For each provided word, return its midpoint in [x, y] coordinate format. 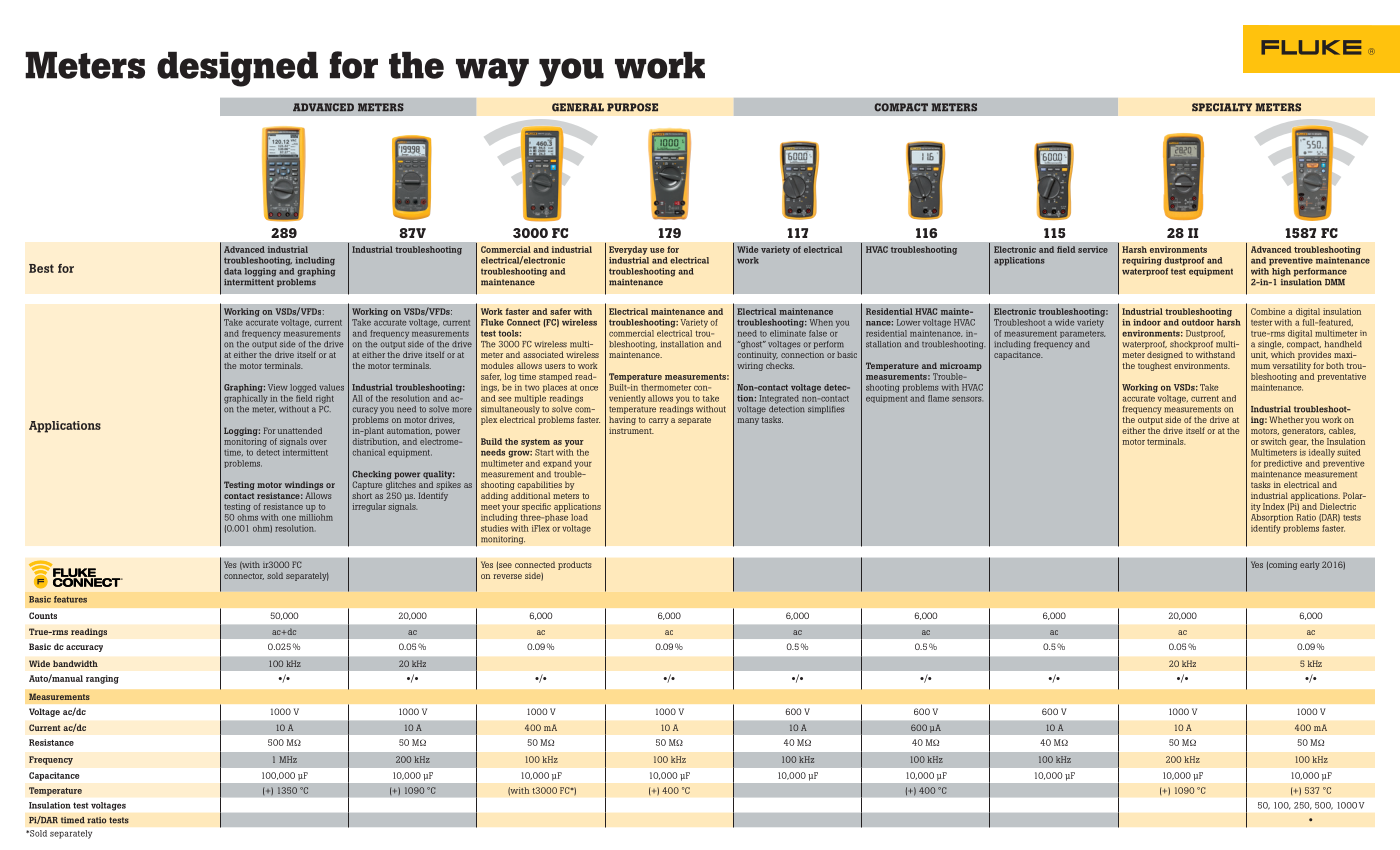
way [492, 72]
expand [557, 464]
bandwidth [75, 663]
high [1281, 272]
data [233, 271]
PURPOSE [632, 107]
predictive [1283, 464]
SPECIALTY [1222, 107]
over [318, 442]
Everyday [628, 250]
